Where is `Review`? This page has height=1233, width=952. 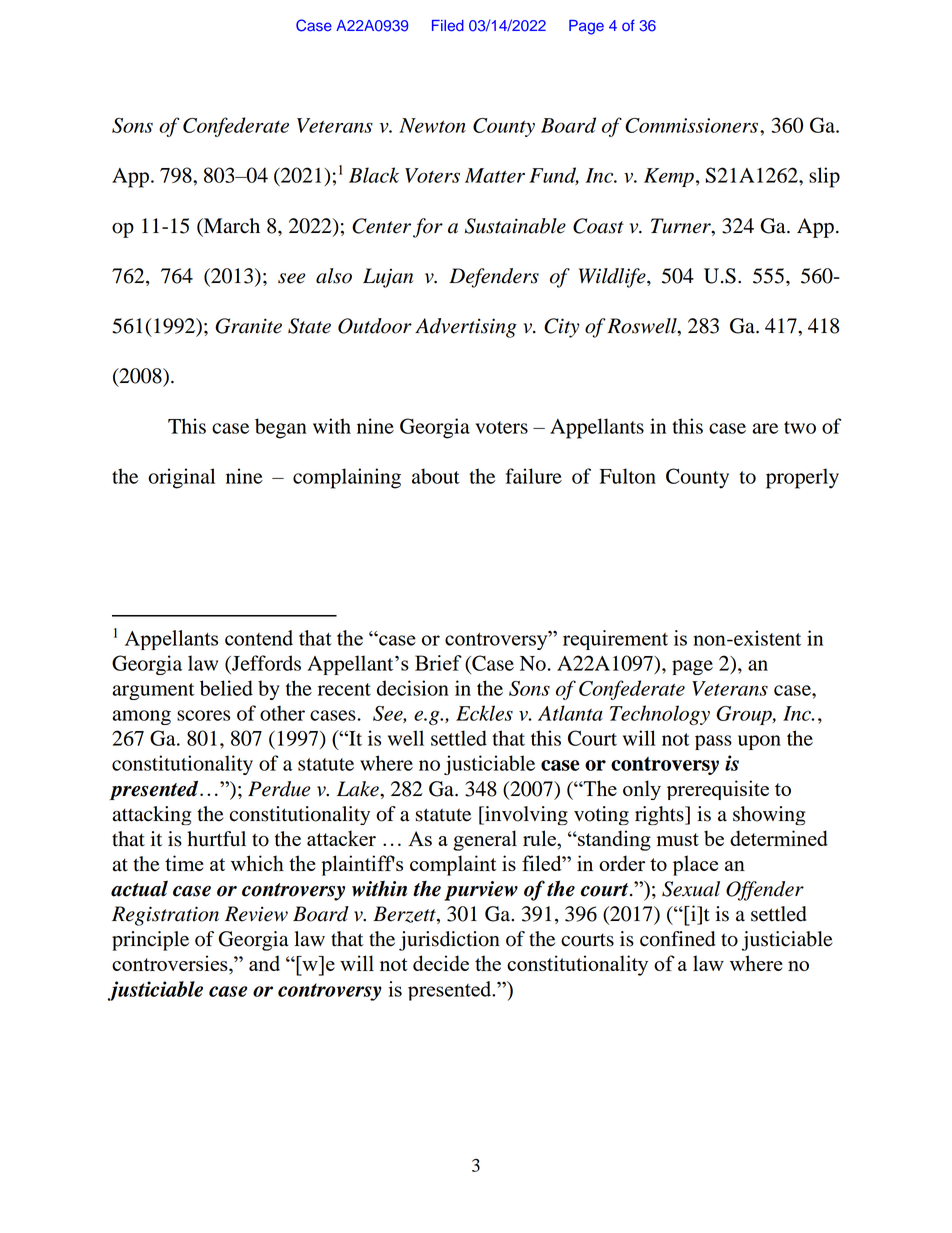
Review is located at coordinates (256, 914).
